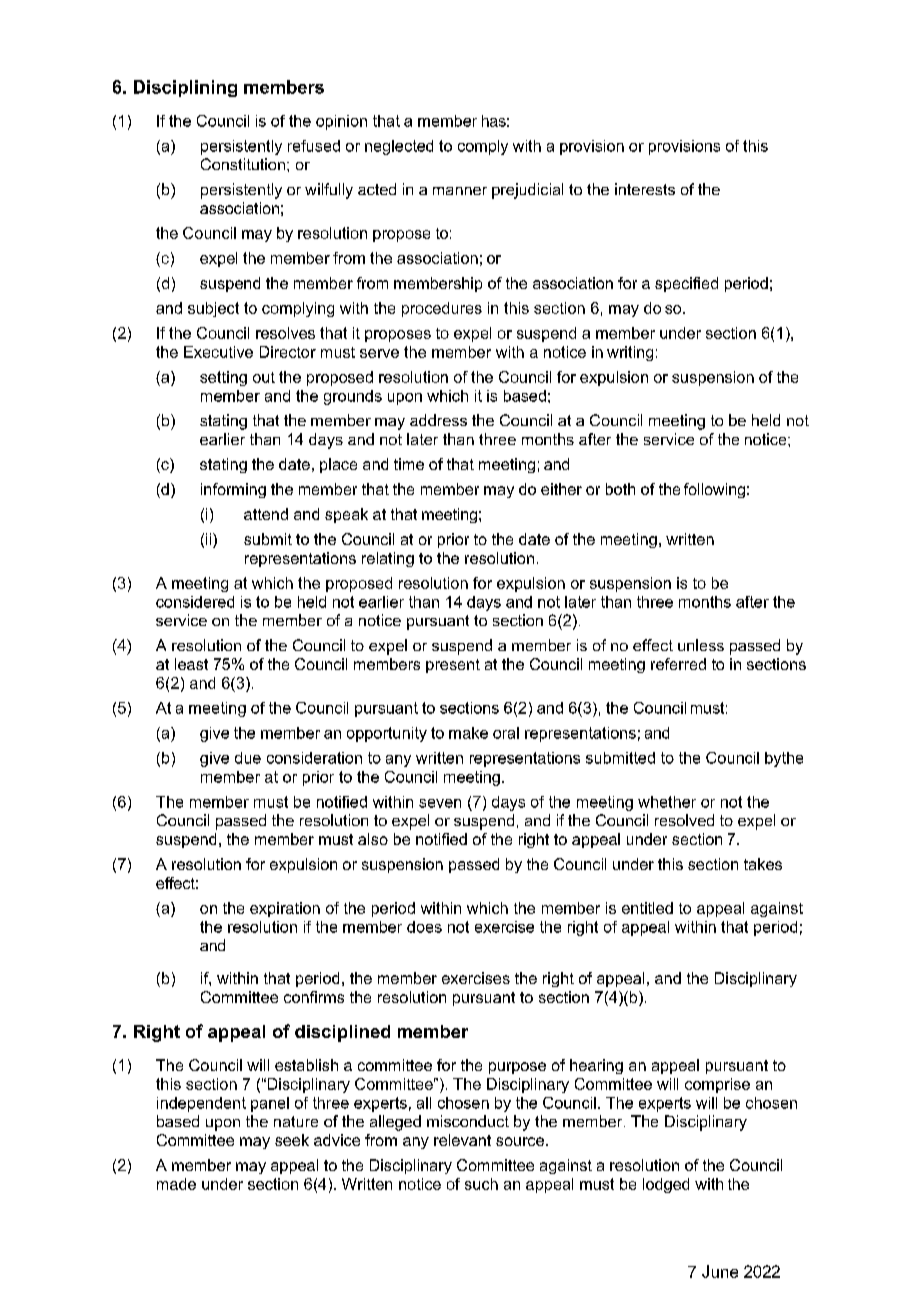  Describe the element at coordinates (645, 189) in the document. I see `interests` at that location.
